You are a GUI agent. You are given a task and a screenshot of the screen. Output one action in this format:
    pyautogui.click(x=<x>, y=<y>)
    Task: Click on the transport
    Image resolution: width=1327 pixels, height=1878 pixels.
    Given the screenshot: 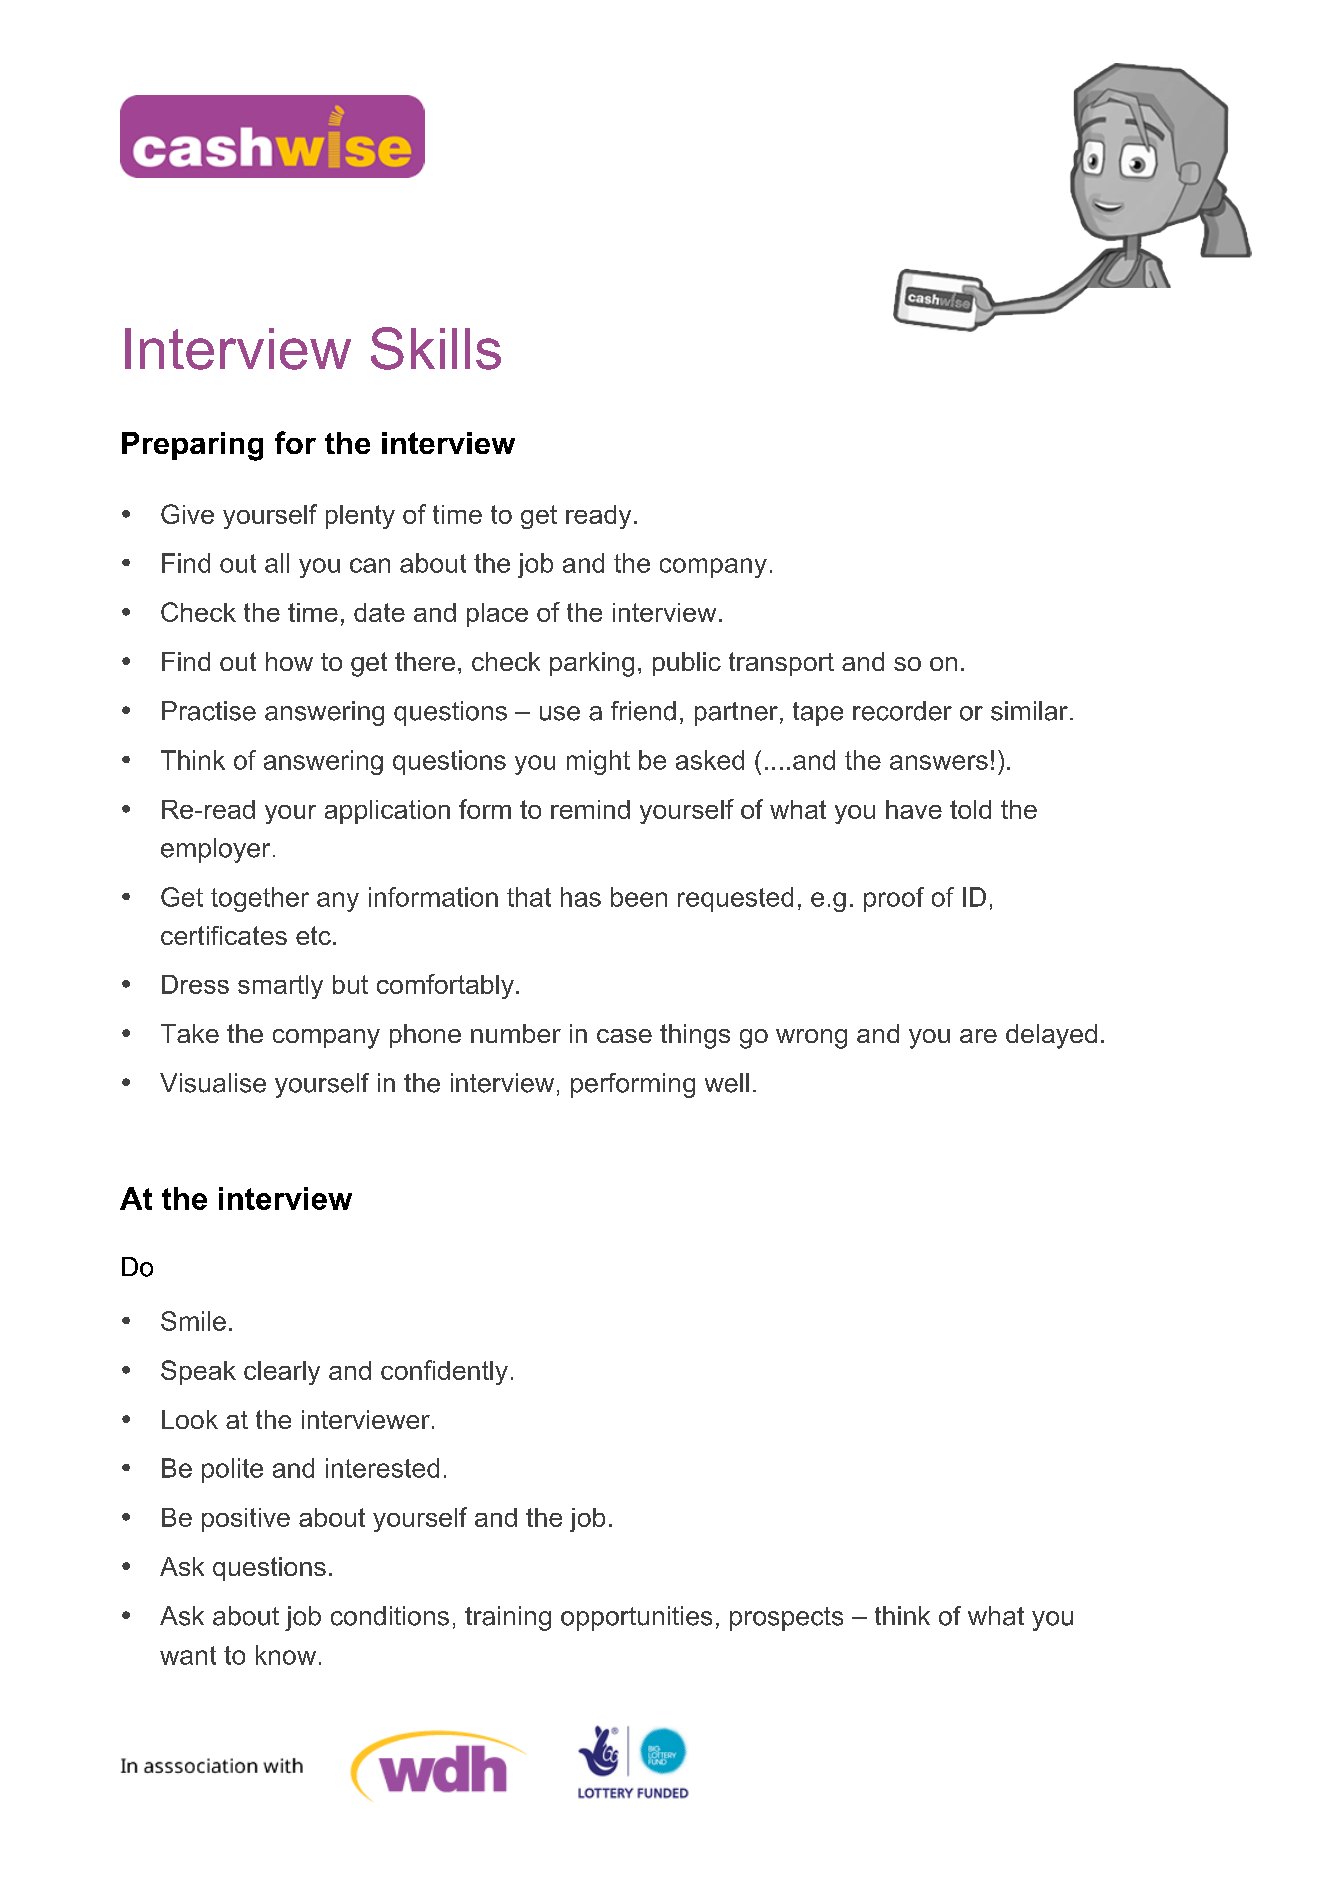 What is the action you would take?
    pyautogui.click(x=781, y=664)
